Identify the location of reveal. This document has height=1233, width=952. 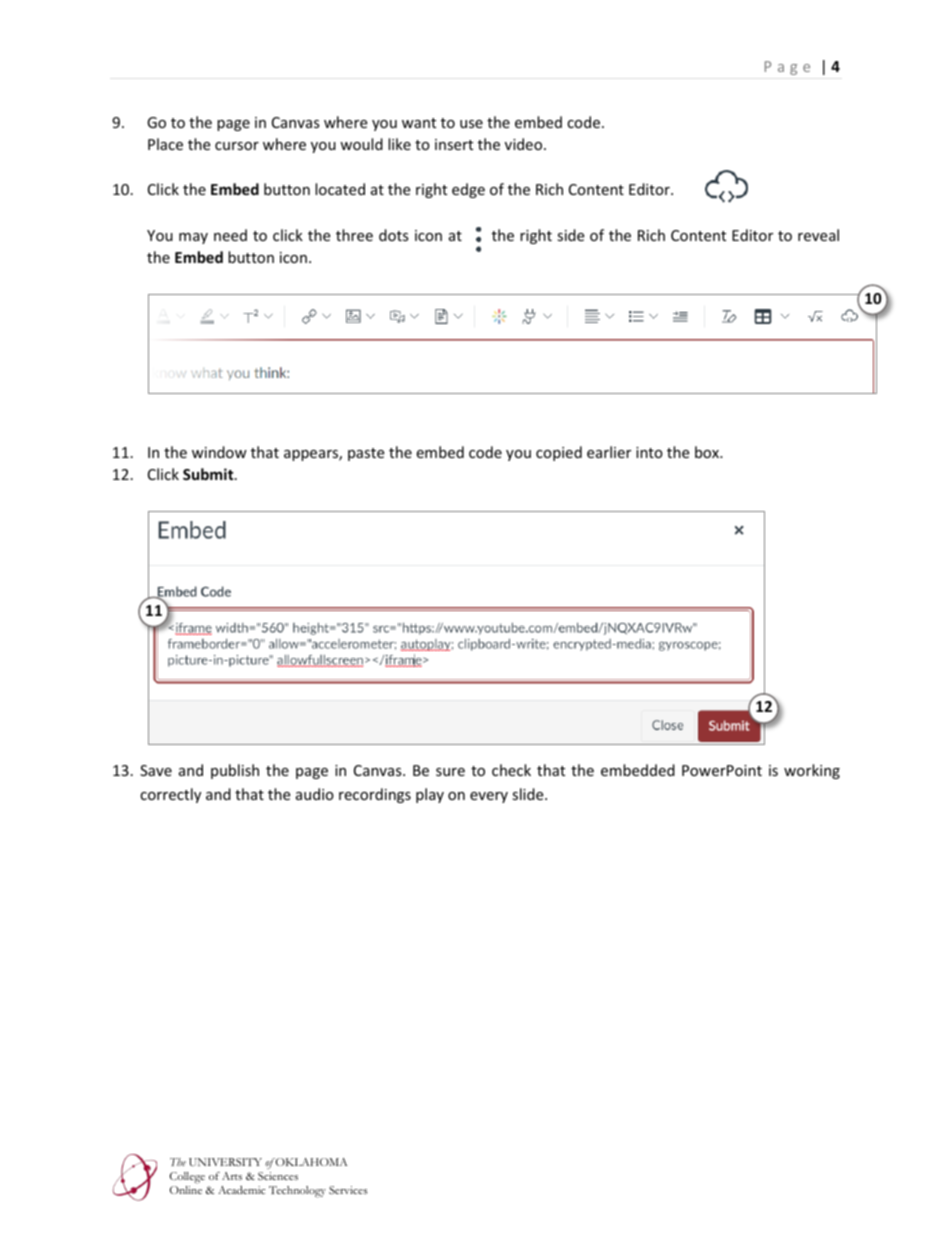
(818, 235).
